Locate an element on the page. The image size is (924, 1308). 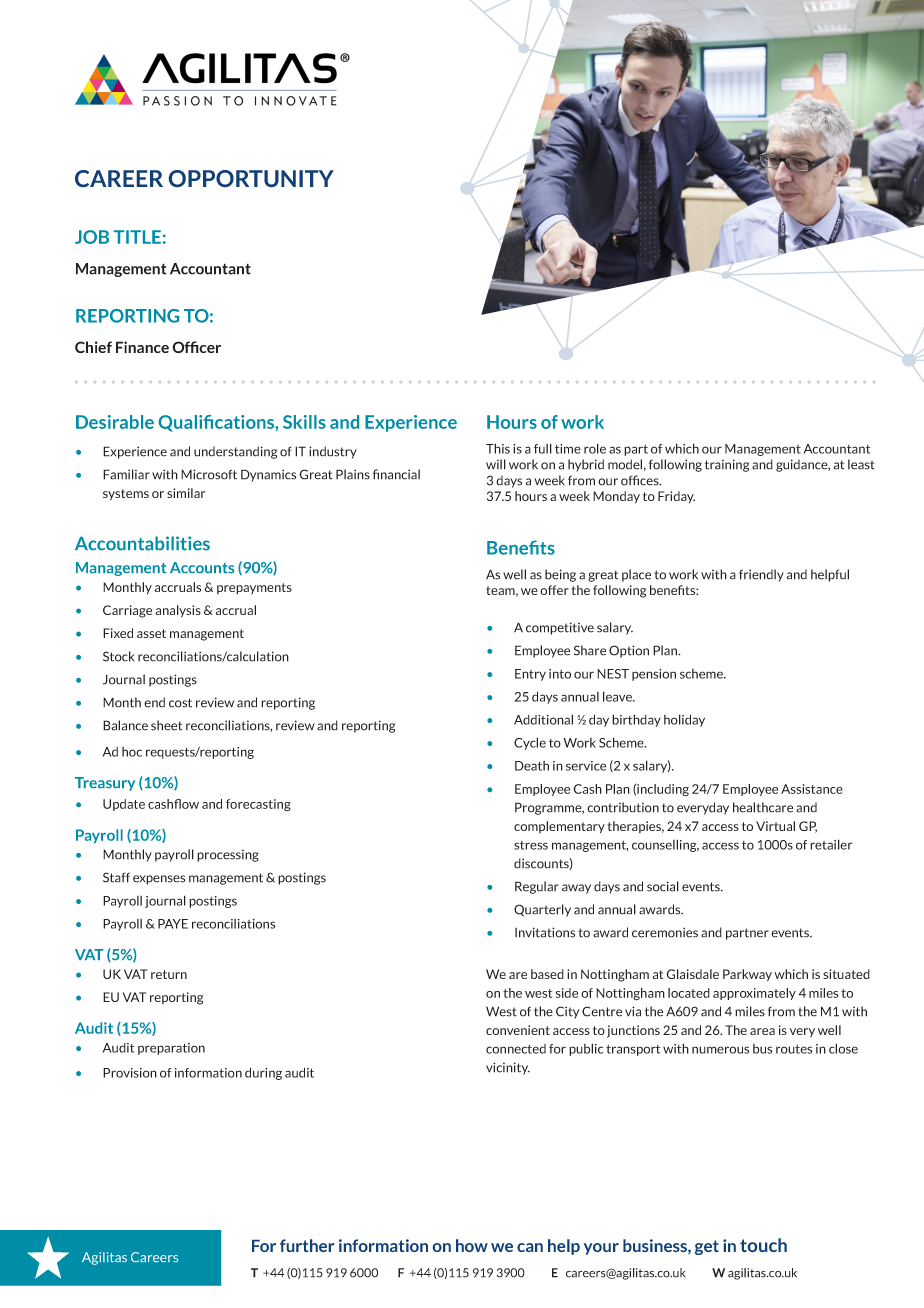
OPPORTUNITY is located at coordinates (251, 178).
